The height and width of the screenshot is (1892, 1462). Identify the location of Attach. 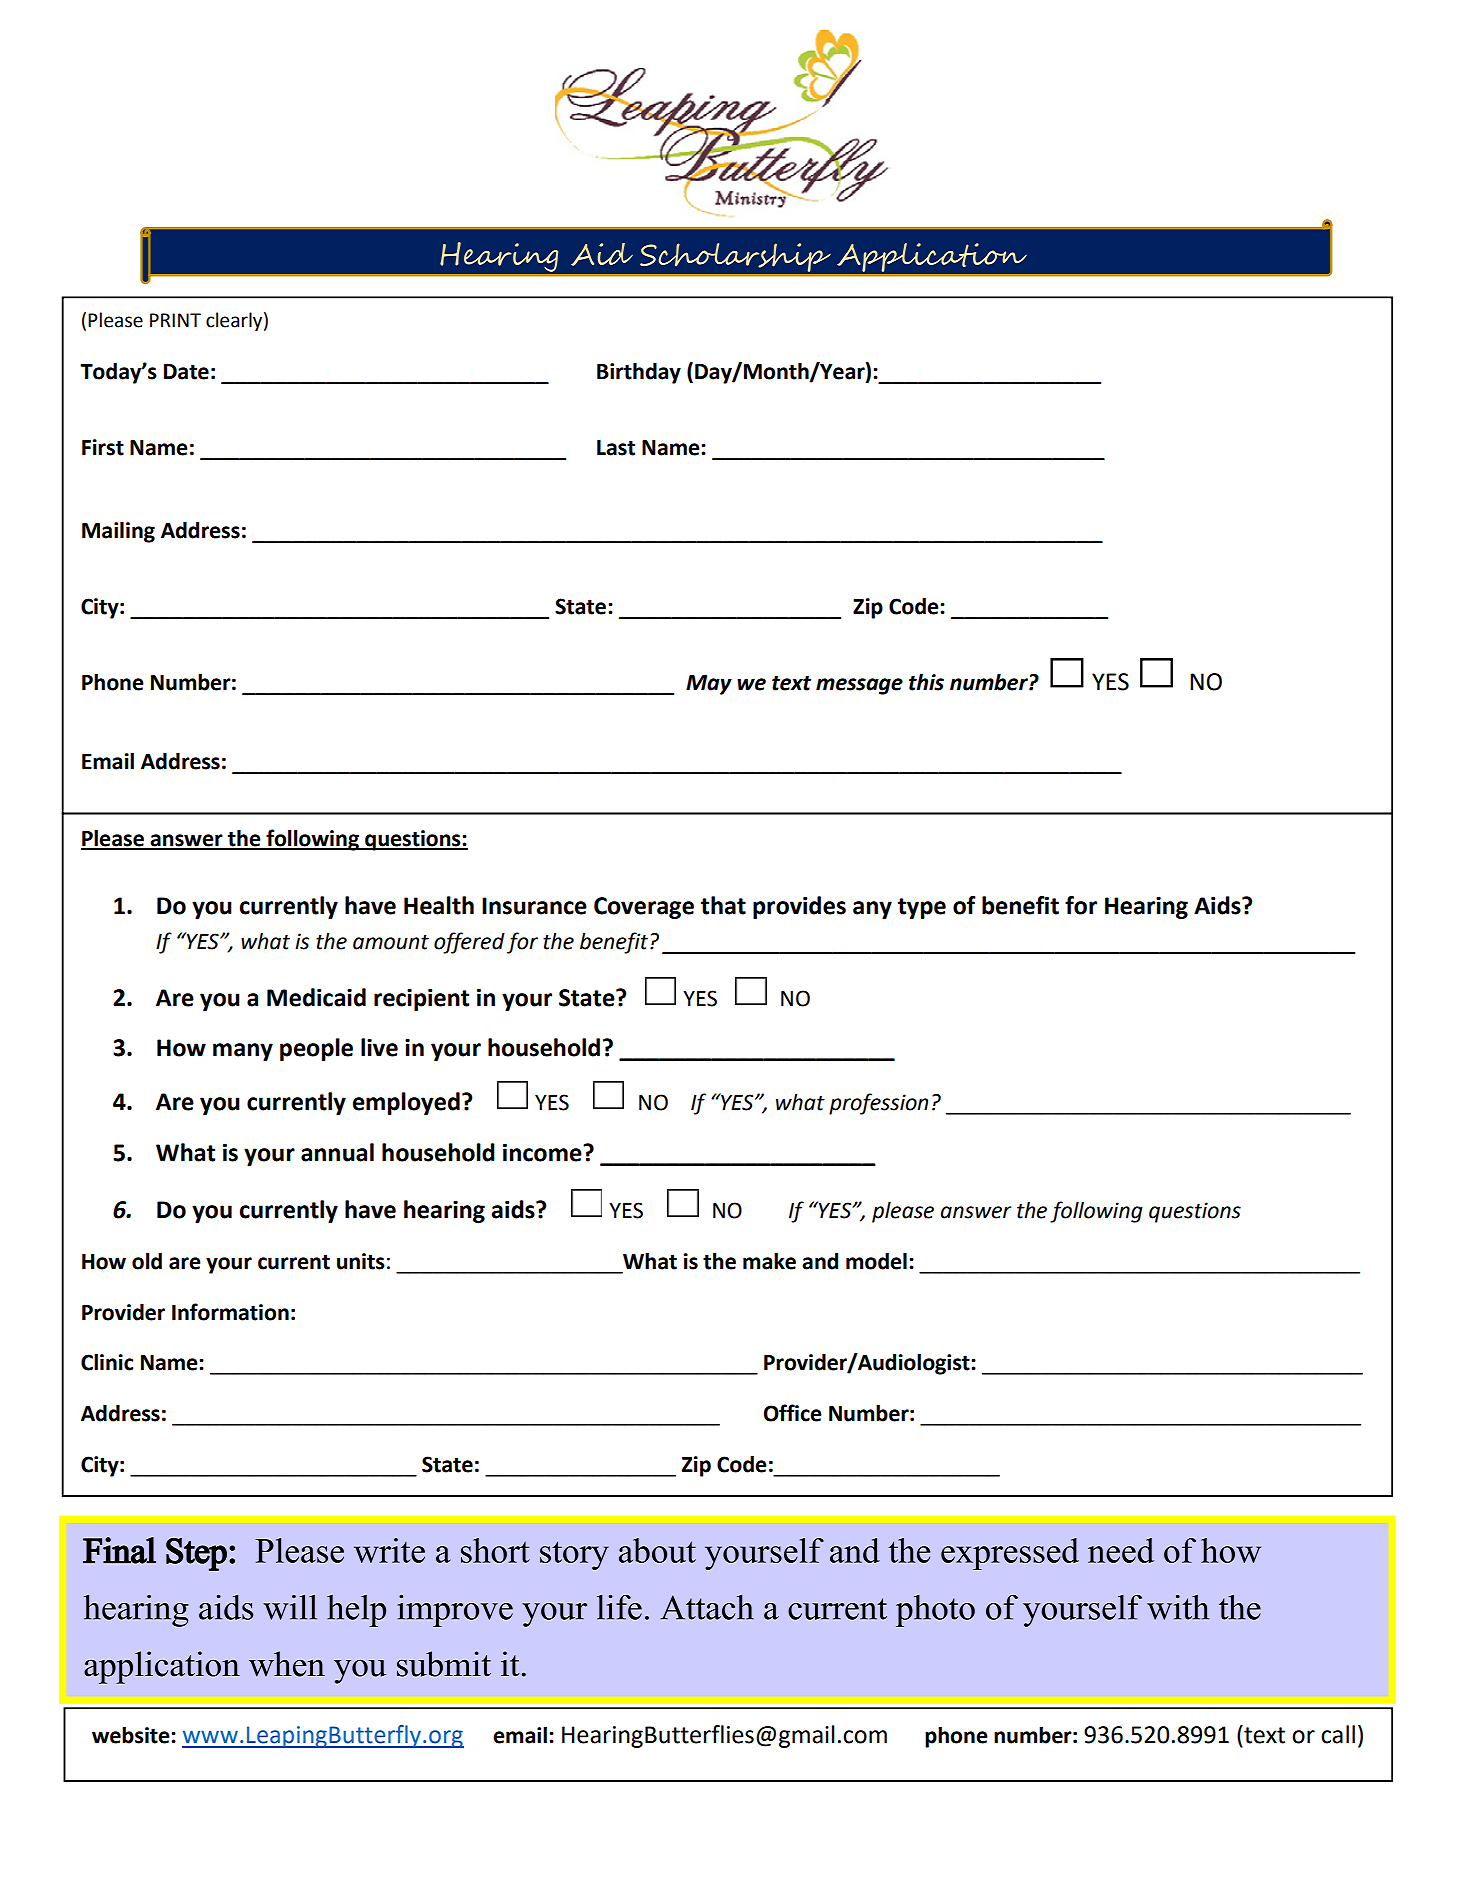
(707, 1607).
